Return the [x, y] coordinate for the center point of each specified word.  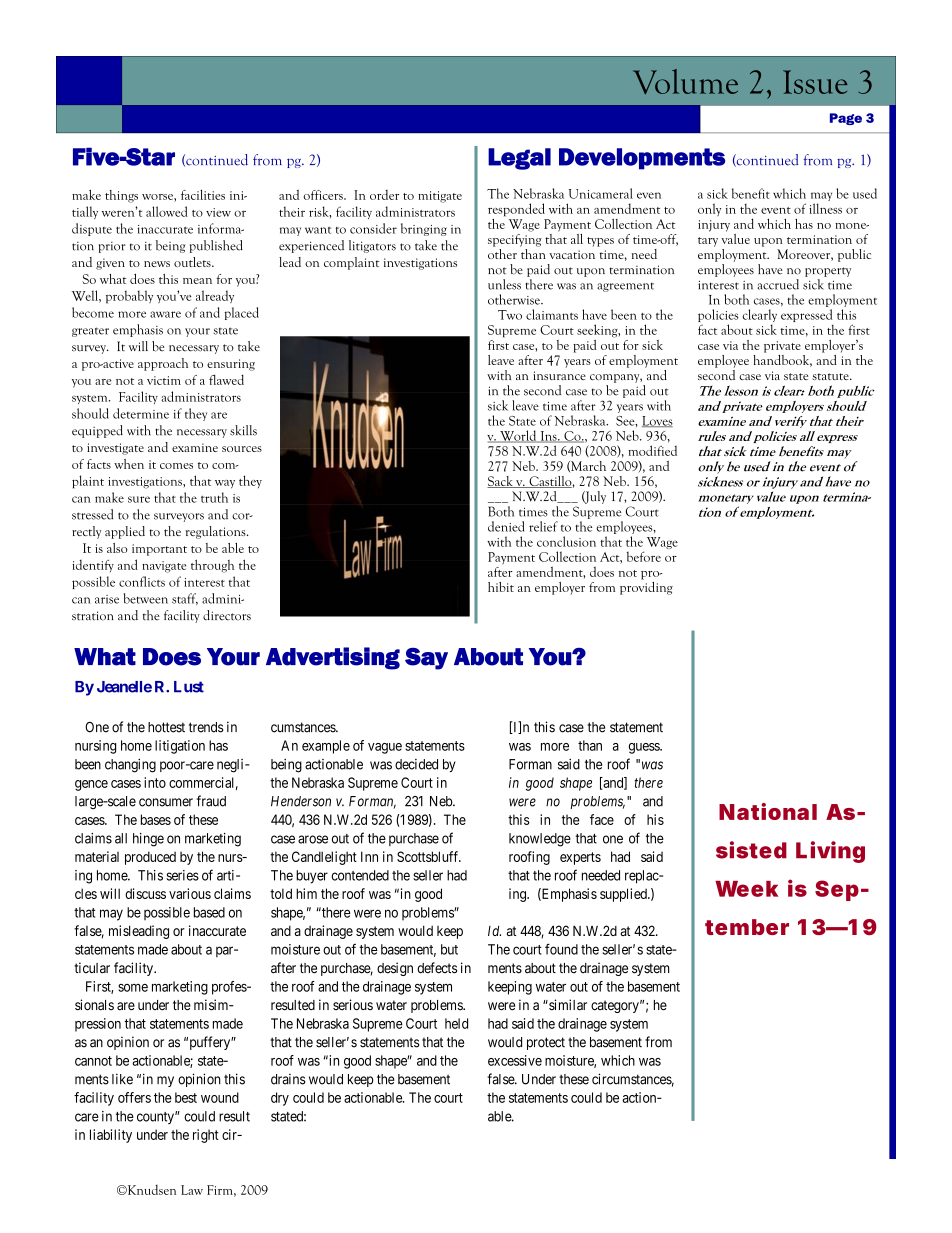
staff [185, 599]
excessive [515, 1060]
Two [510, 315]
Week [746, 889]
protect [546, 1043]
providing [646, 587]
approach [163, 364]
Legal [519, 159]
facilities [203, 194]
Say [426, 659]
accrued [778, 284]
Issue [815, 82]
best [186, 1097]
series [183, 875]
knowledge [540, 840]
